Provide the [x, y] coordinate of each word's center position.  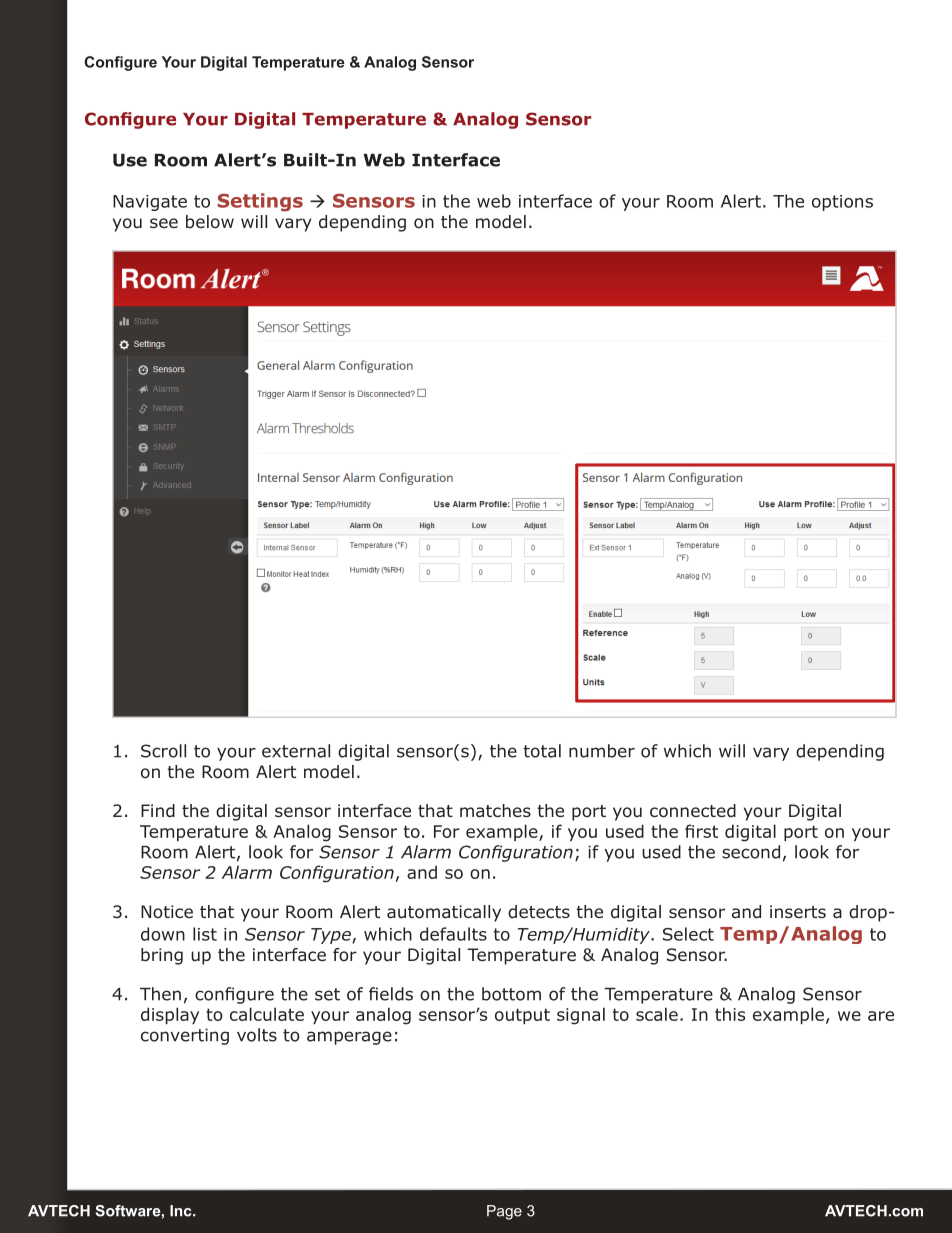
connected [693, 811]
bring [162, 956]
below [210, 222]
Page [504, 1212]
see [164, 223]
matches [495, 811]
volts [257, 1035]
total [542, 751]
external [296, 751]
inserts [798, 911]
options [842, 203]
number [602, 751]
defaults [453, 934]
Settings [260, 202]
